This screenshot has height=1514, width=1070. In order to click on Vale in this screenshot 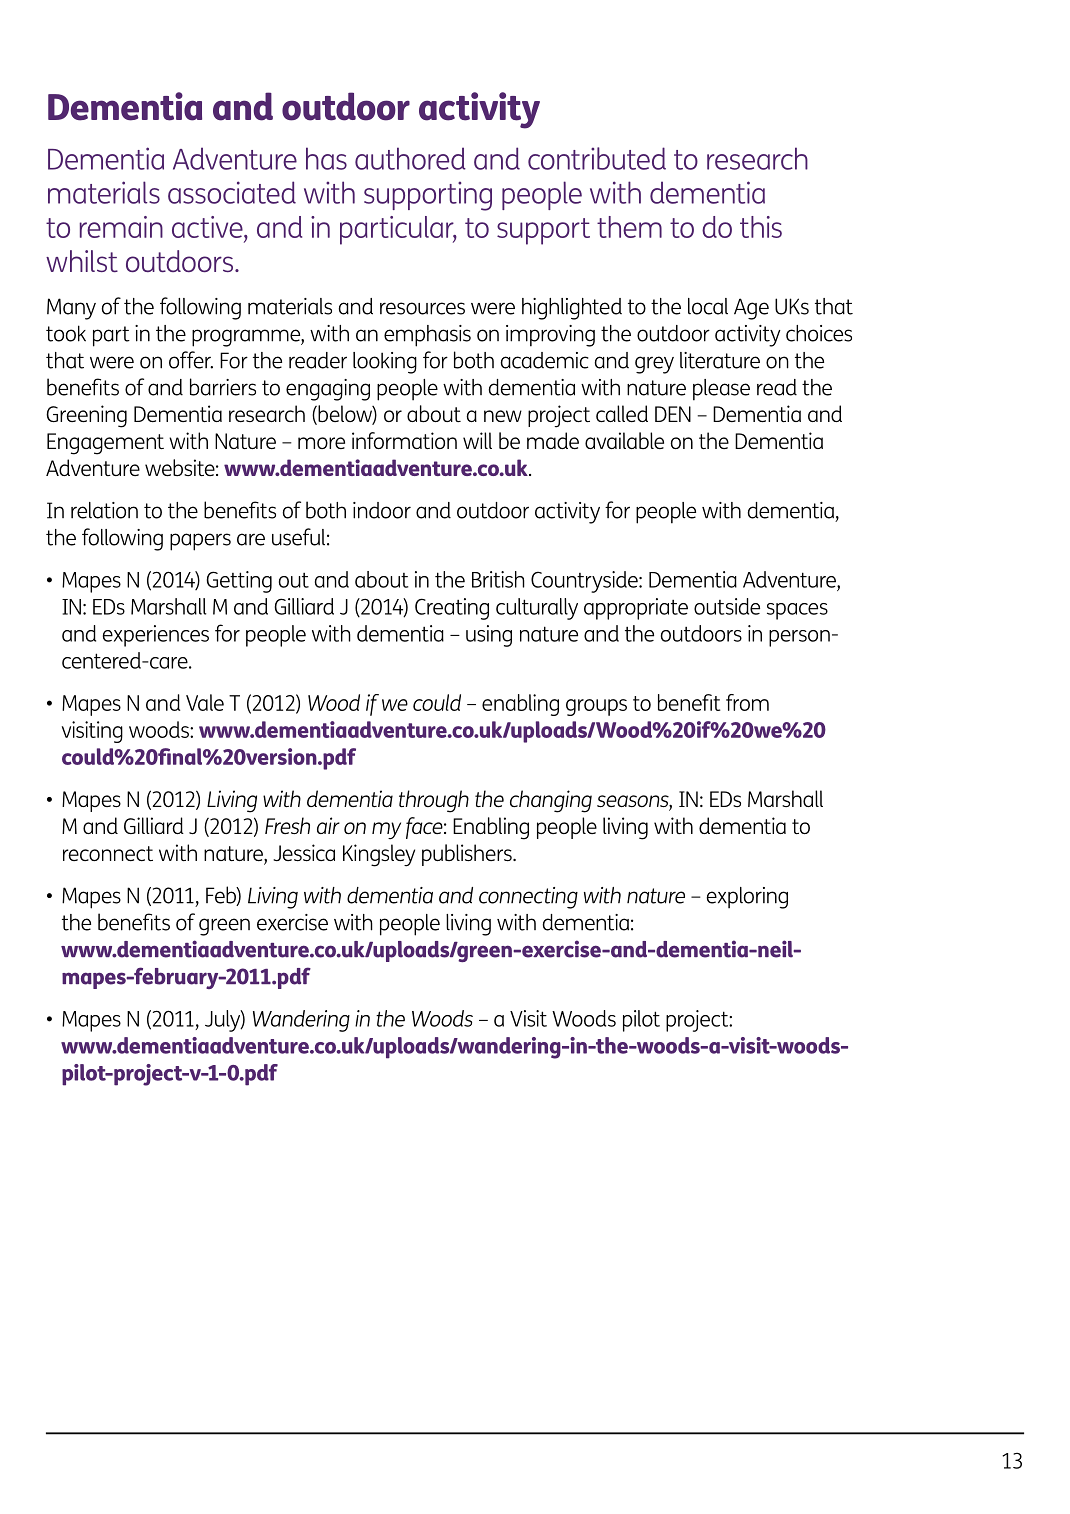, I will do `click(205, 702)`.
